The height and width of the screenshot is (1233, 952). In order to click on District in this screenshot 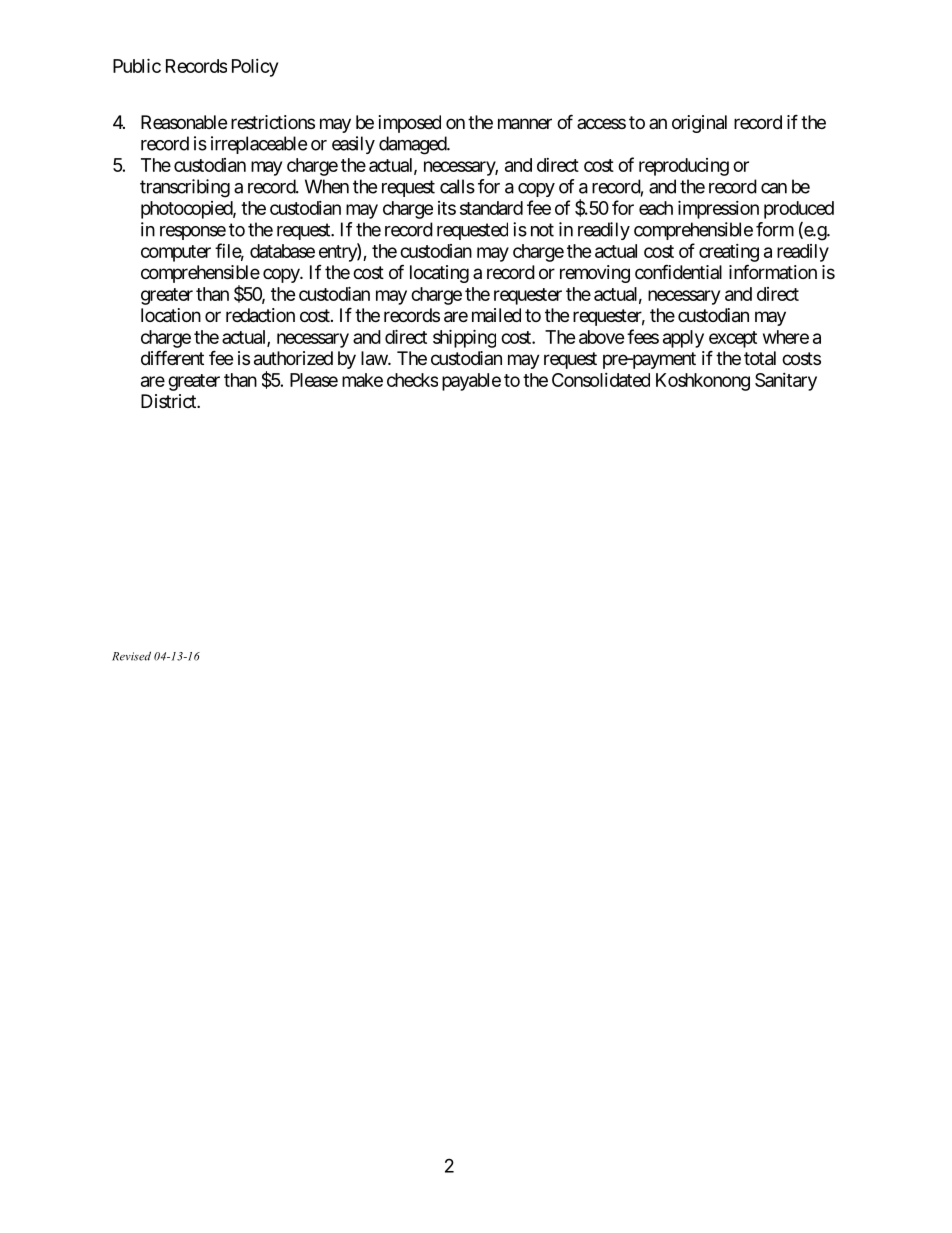, I will do `click(169, 401)`.
